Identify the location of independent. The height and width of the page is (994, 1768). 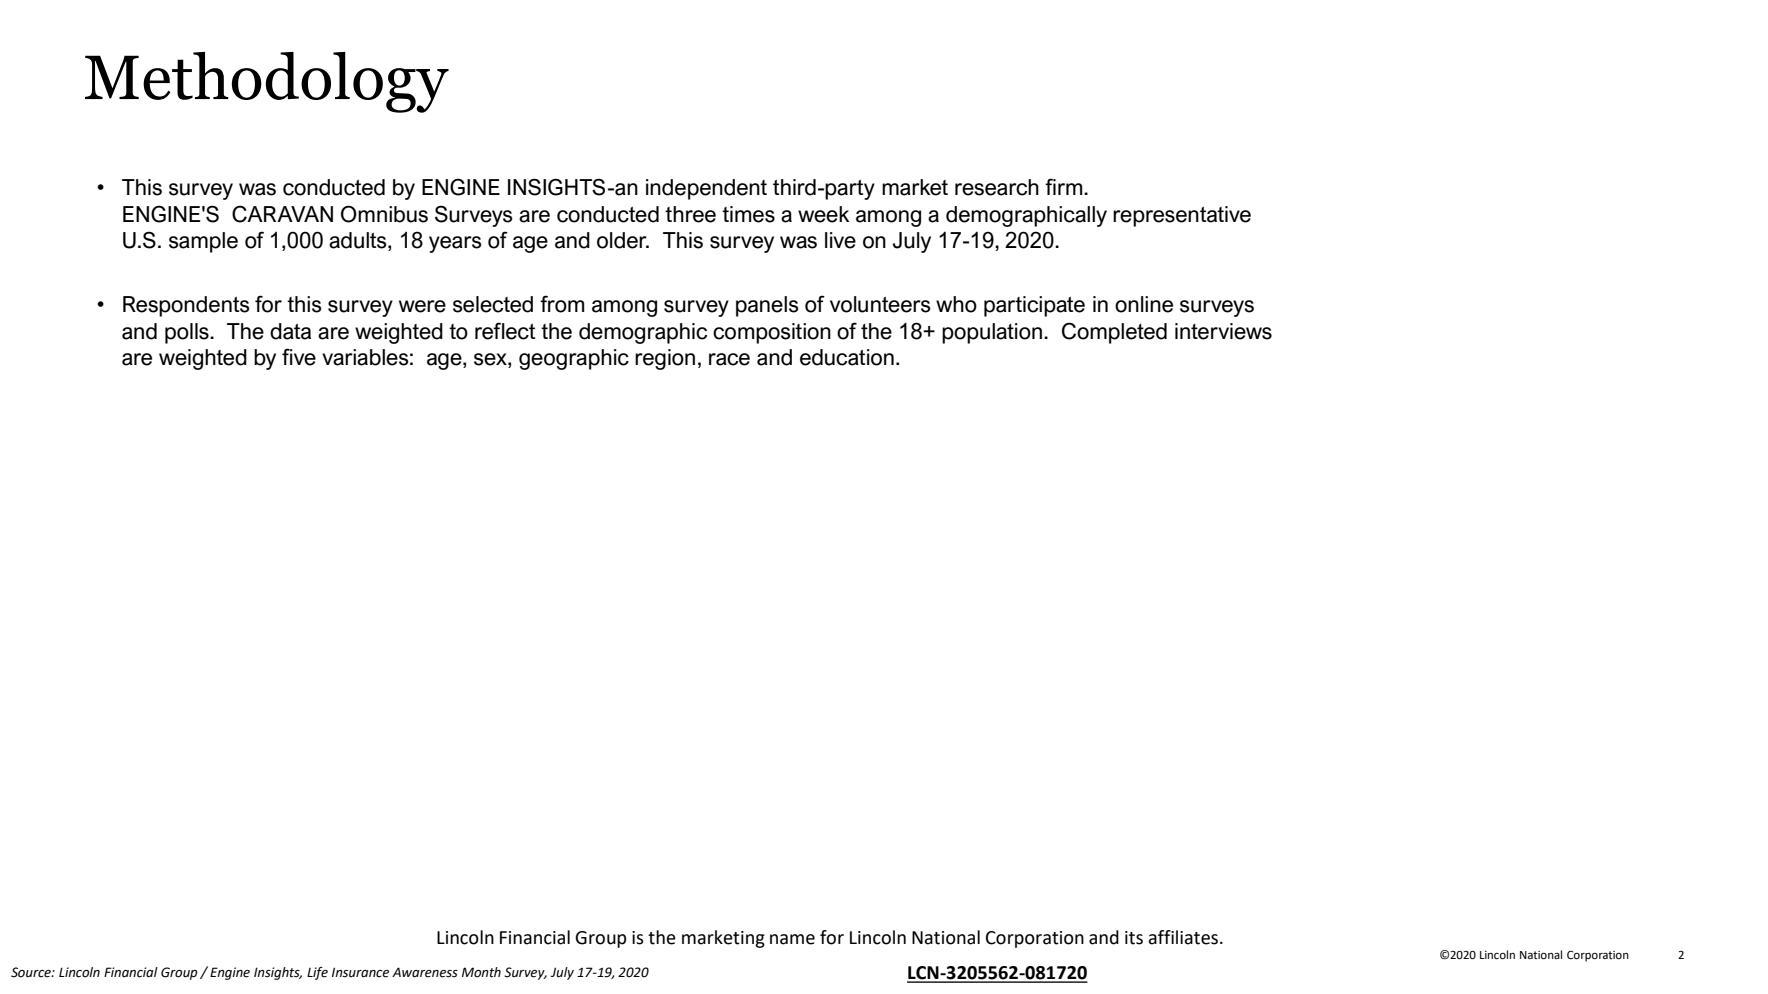
(706, 189).
